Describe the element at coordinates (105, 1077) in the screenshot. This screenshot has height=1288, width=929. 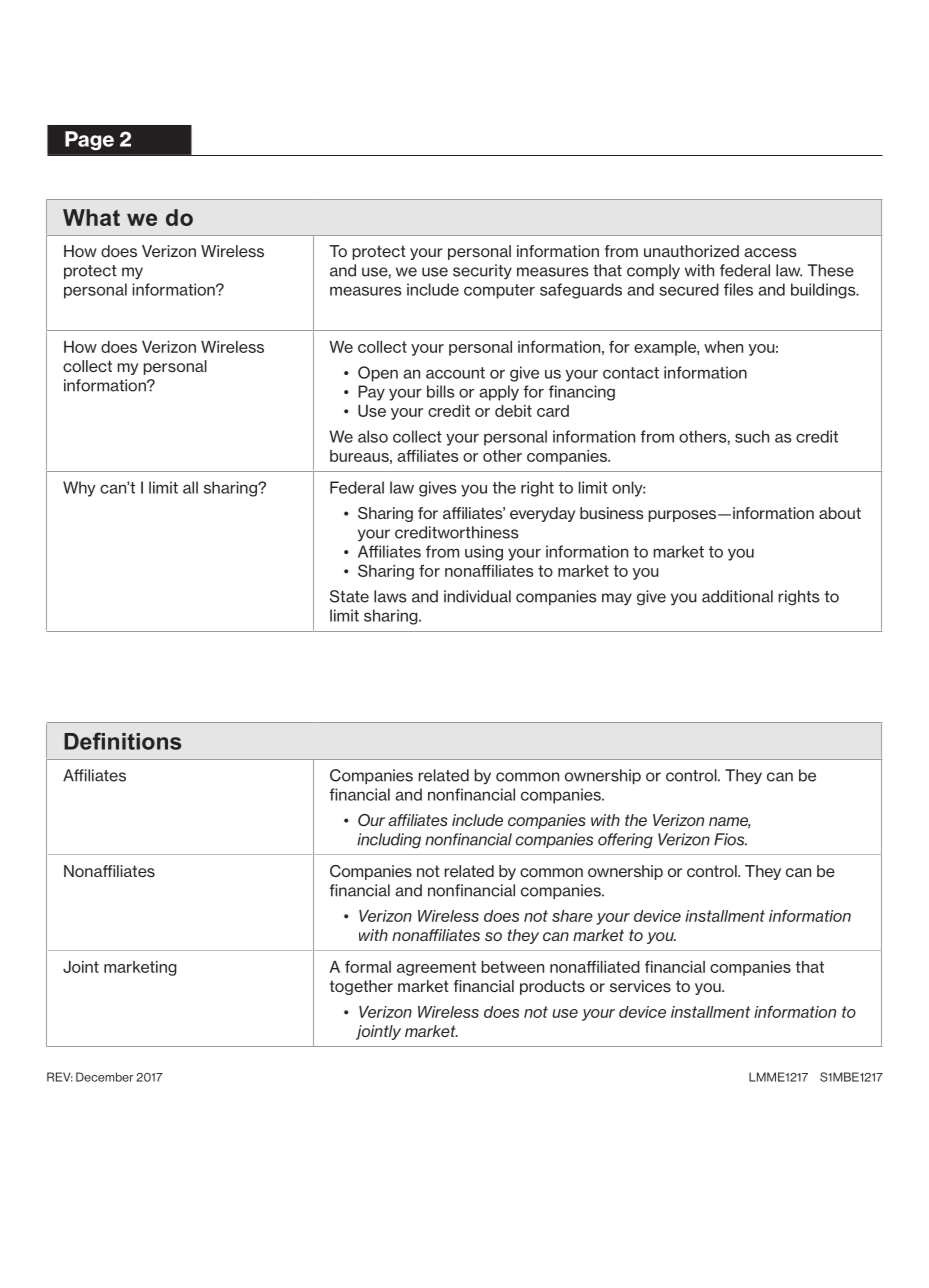
I see `December` at that location.
